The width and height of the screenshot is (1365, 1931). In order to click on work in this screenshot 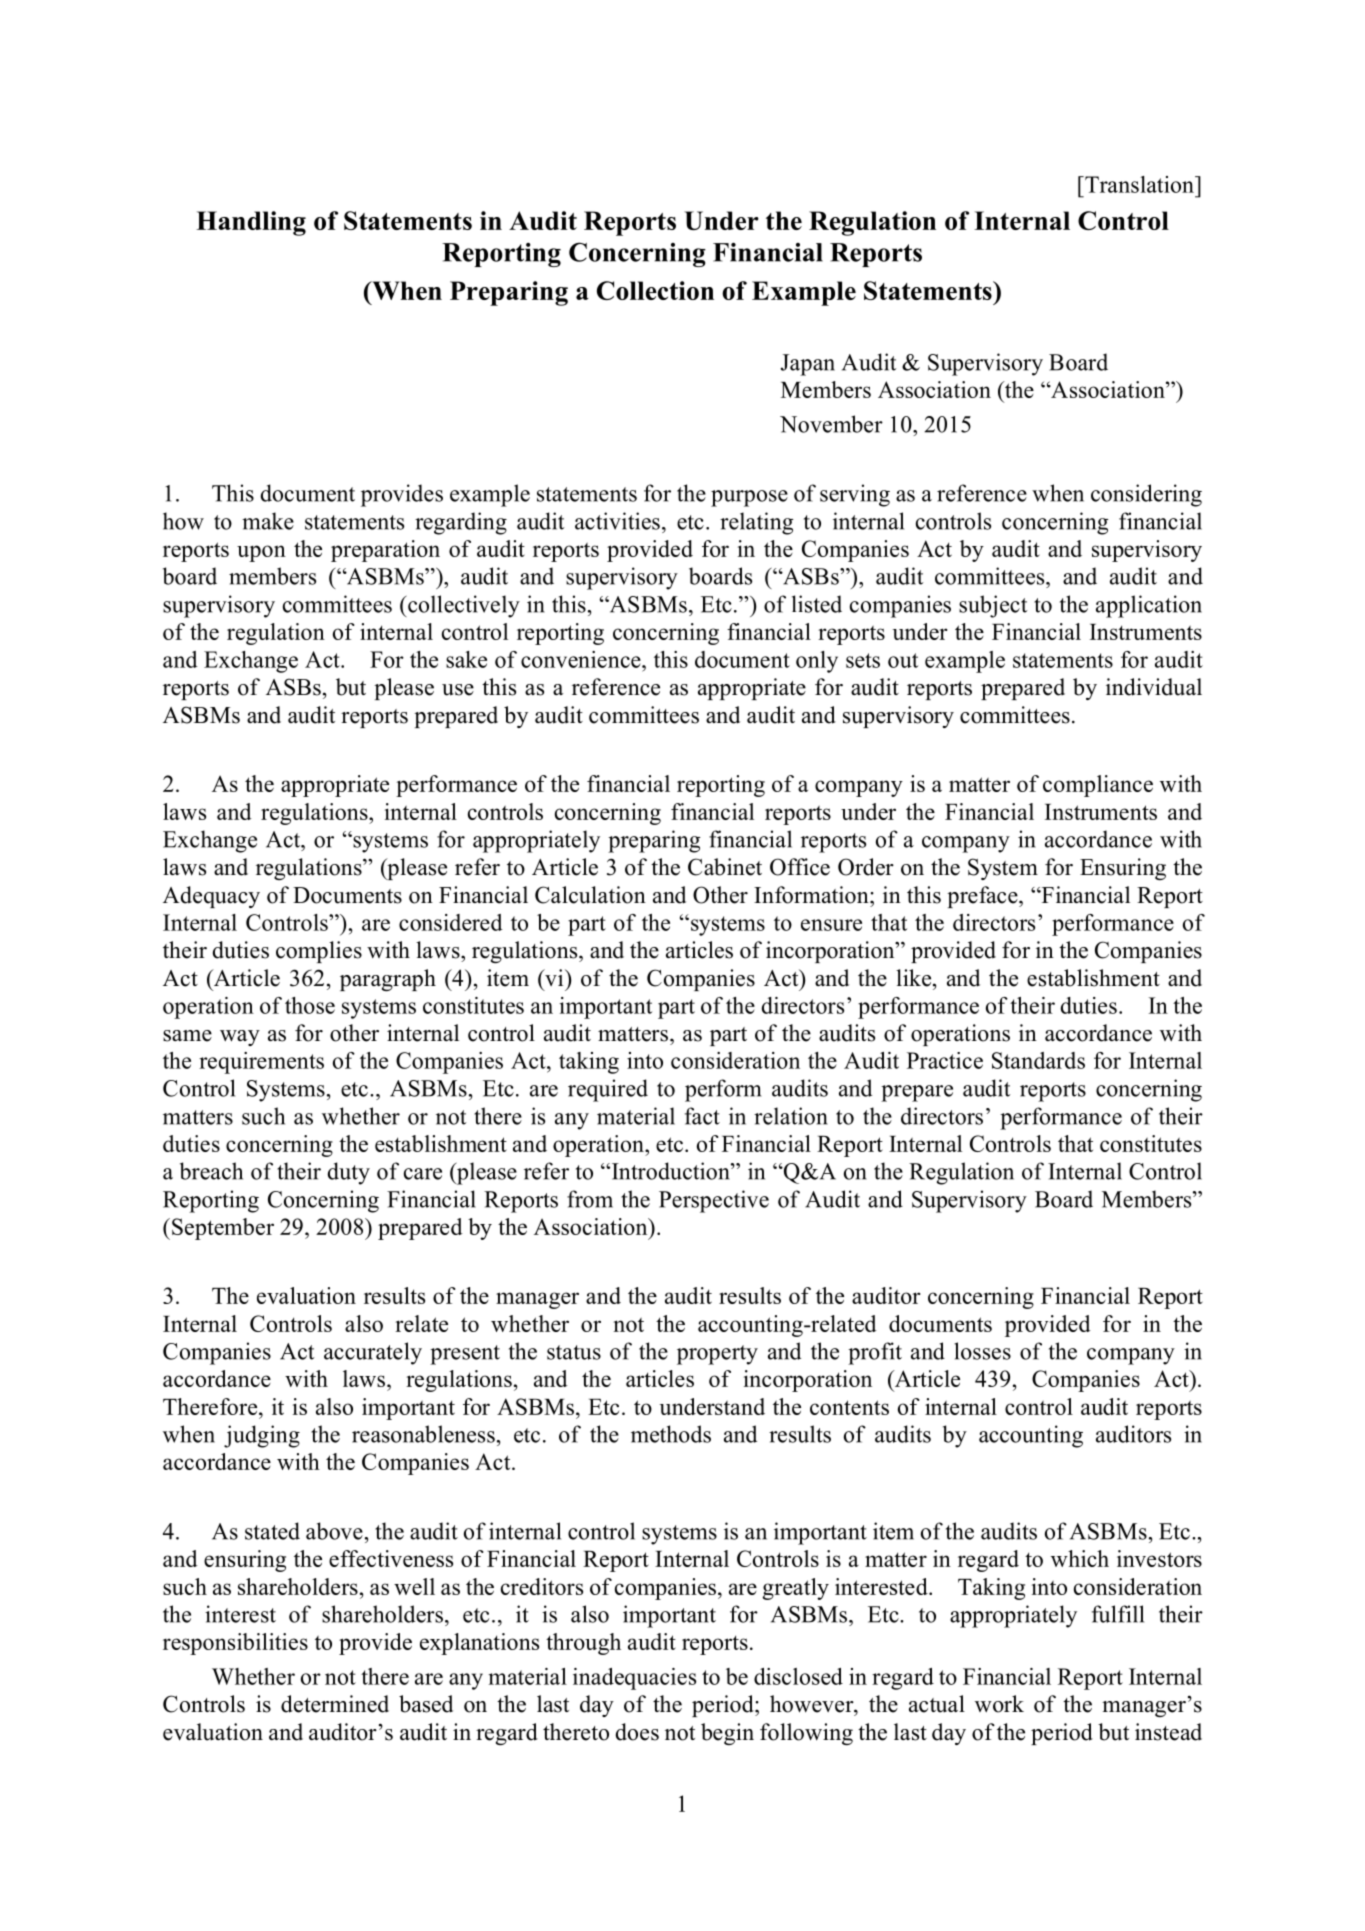, I will do `click(999, 1704)`.
